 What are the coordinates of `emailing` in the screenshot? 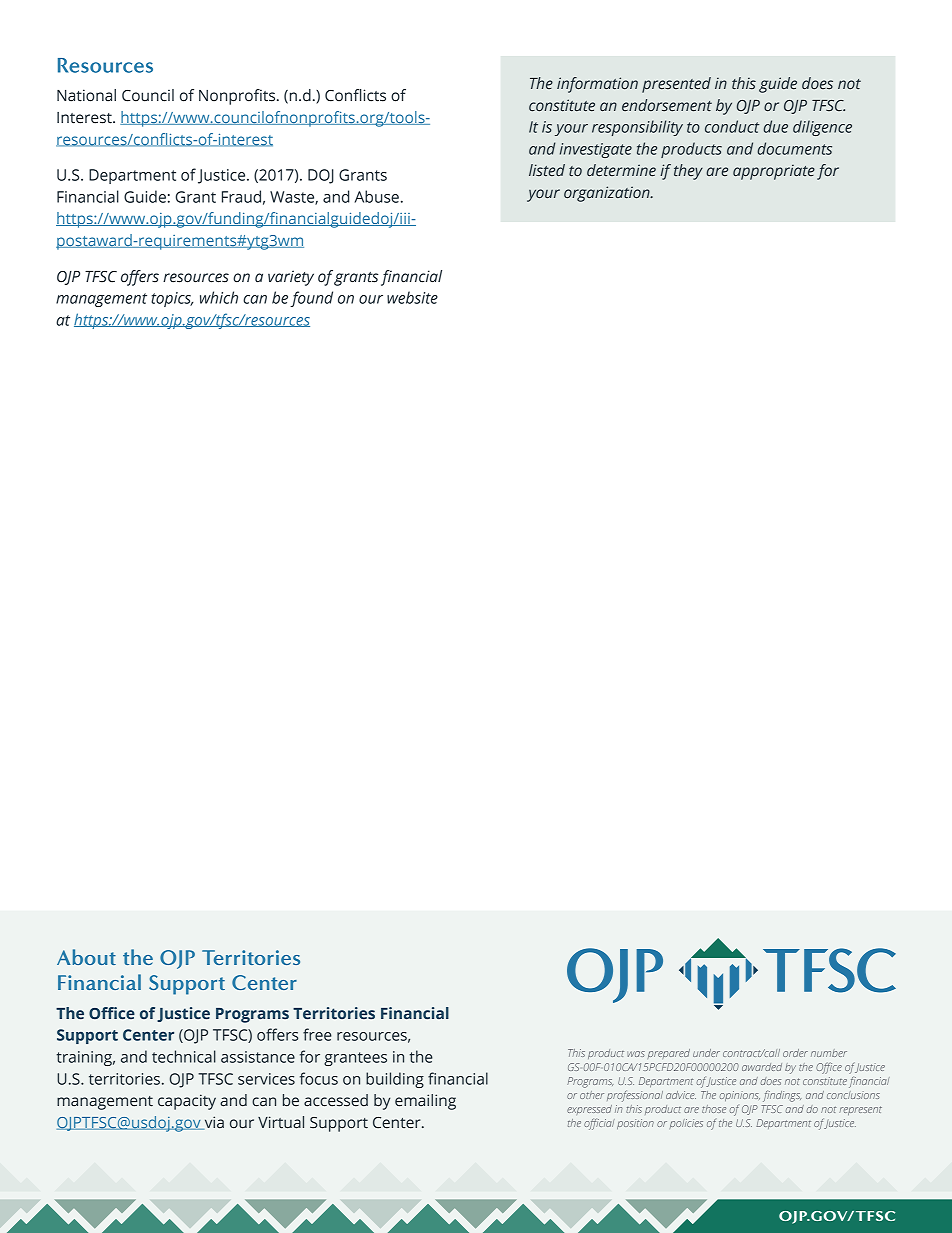 It's located at (425, 1102).
